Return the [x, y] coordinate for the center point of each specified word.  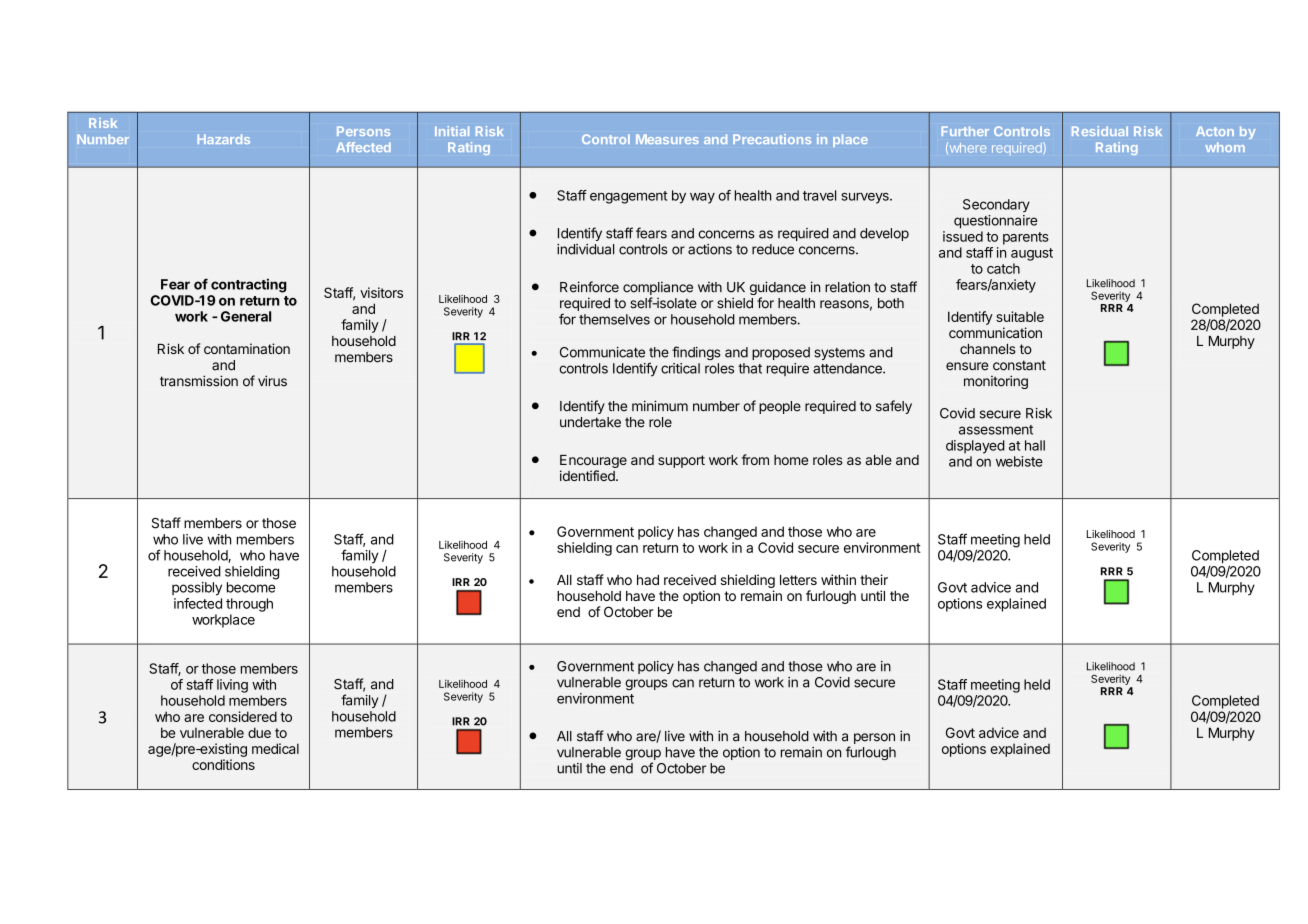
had [648, 580]
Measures [667, 139]
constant [1019, 365]
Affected [363, 147]
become [251, 587]
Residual [1100, 131]
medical [275, 748]
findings [696, 353]
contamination [247, 348]
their [874, 579]
